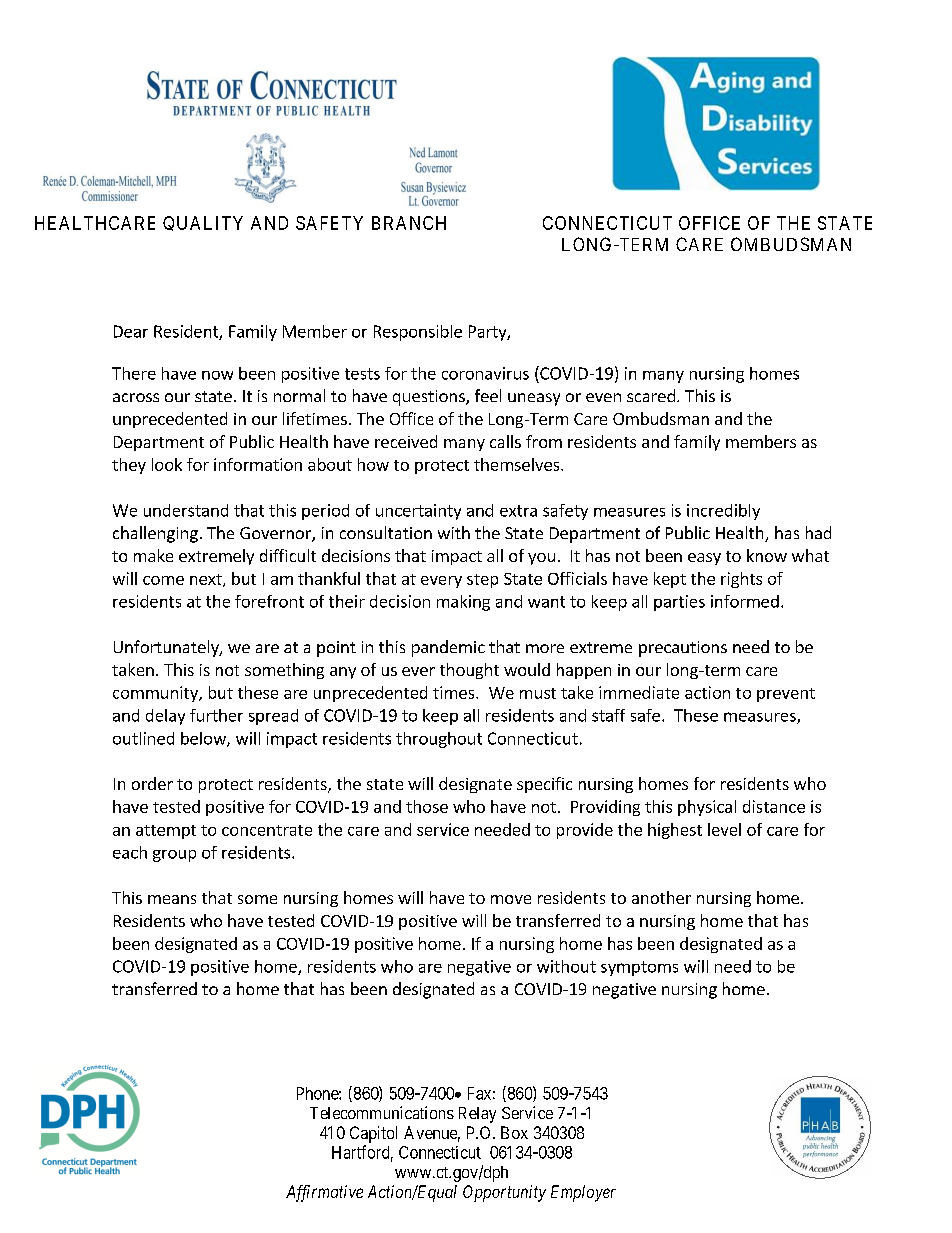  I want to click on further, so click(216, 715).
